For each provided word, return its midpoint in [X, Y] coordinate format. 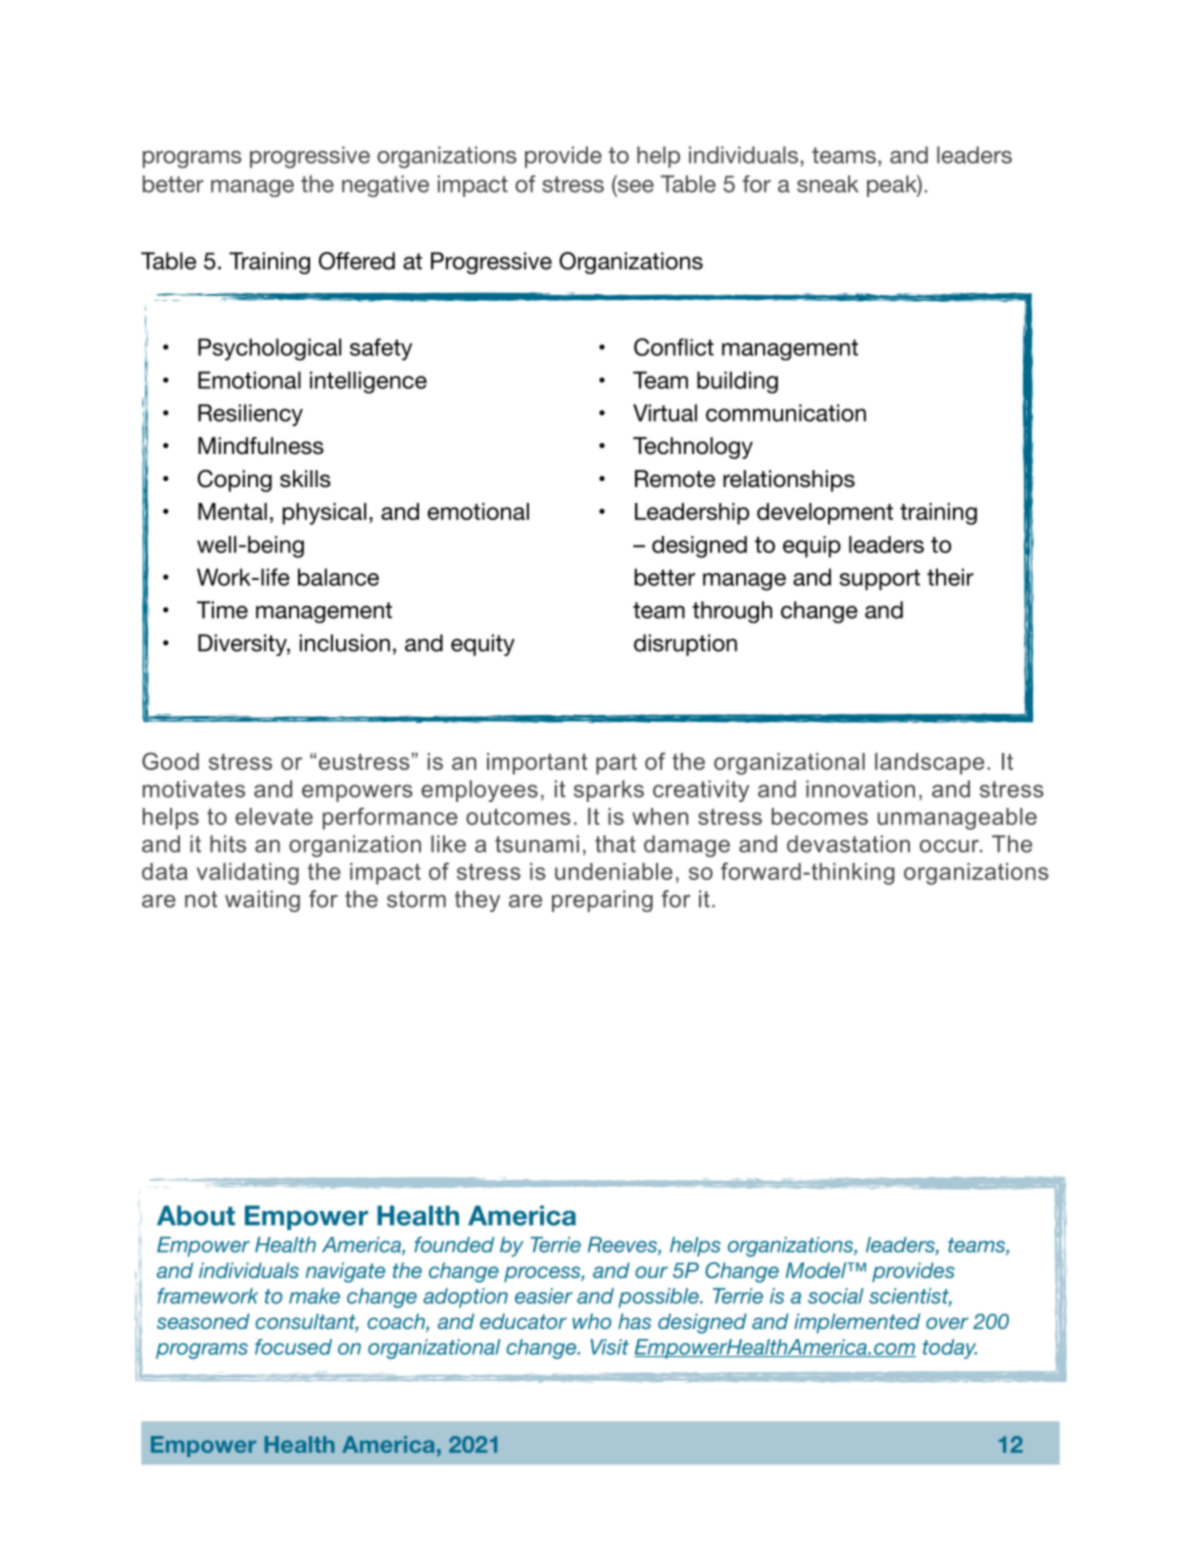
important [537, 764]
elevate [274, 816]
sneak [827, 184]
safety [381, 349]
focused [293, 1347]
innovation [860, 789]
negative [385, 186]
